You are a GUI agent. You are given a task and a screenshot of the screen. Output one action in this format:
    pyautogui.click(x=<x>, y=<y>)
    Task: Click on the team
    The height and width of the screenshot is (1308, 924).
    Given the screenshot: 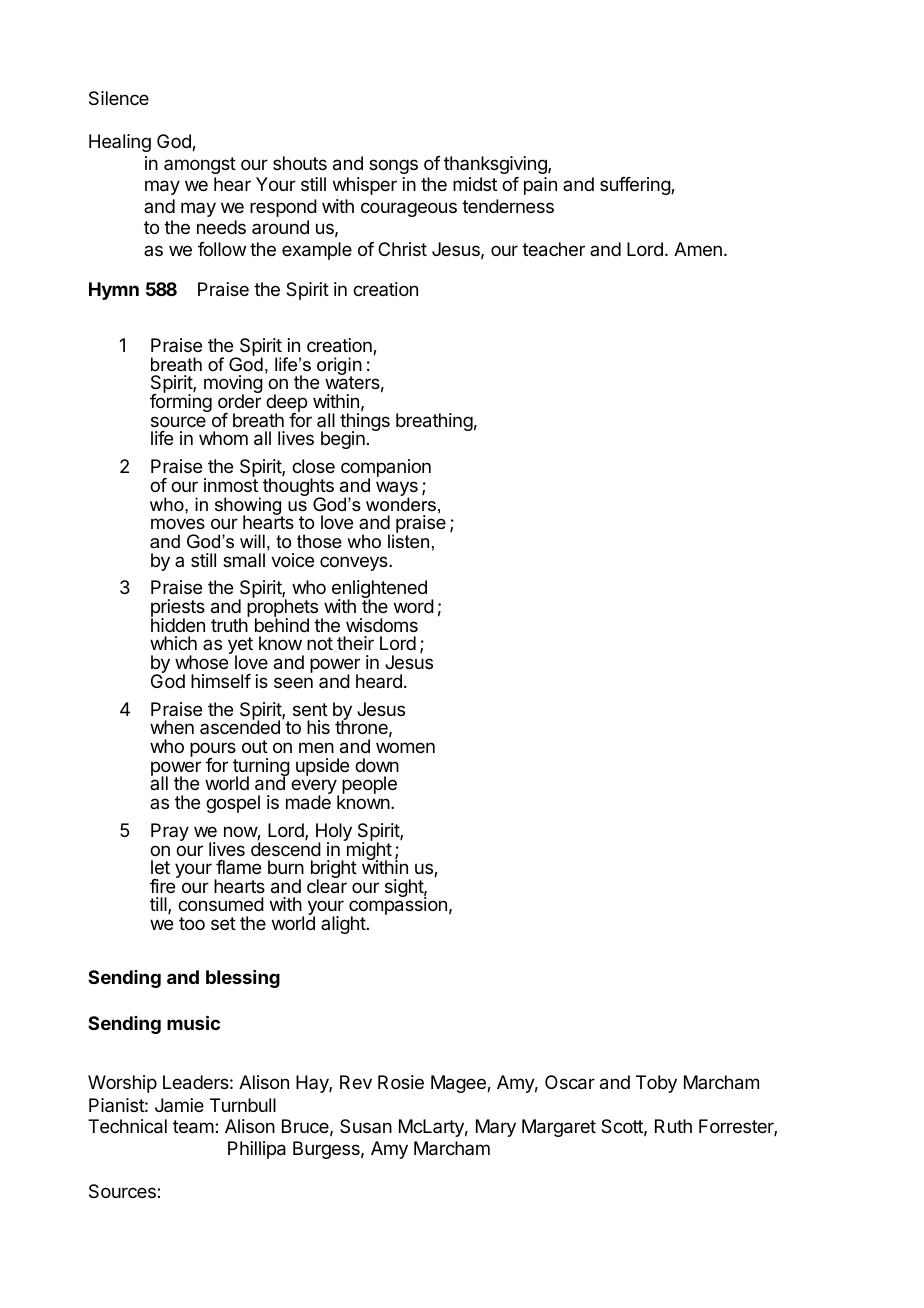 What is the action you would take?
    pyautogui.click(x=193, y=1127)
